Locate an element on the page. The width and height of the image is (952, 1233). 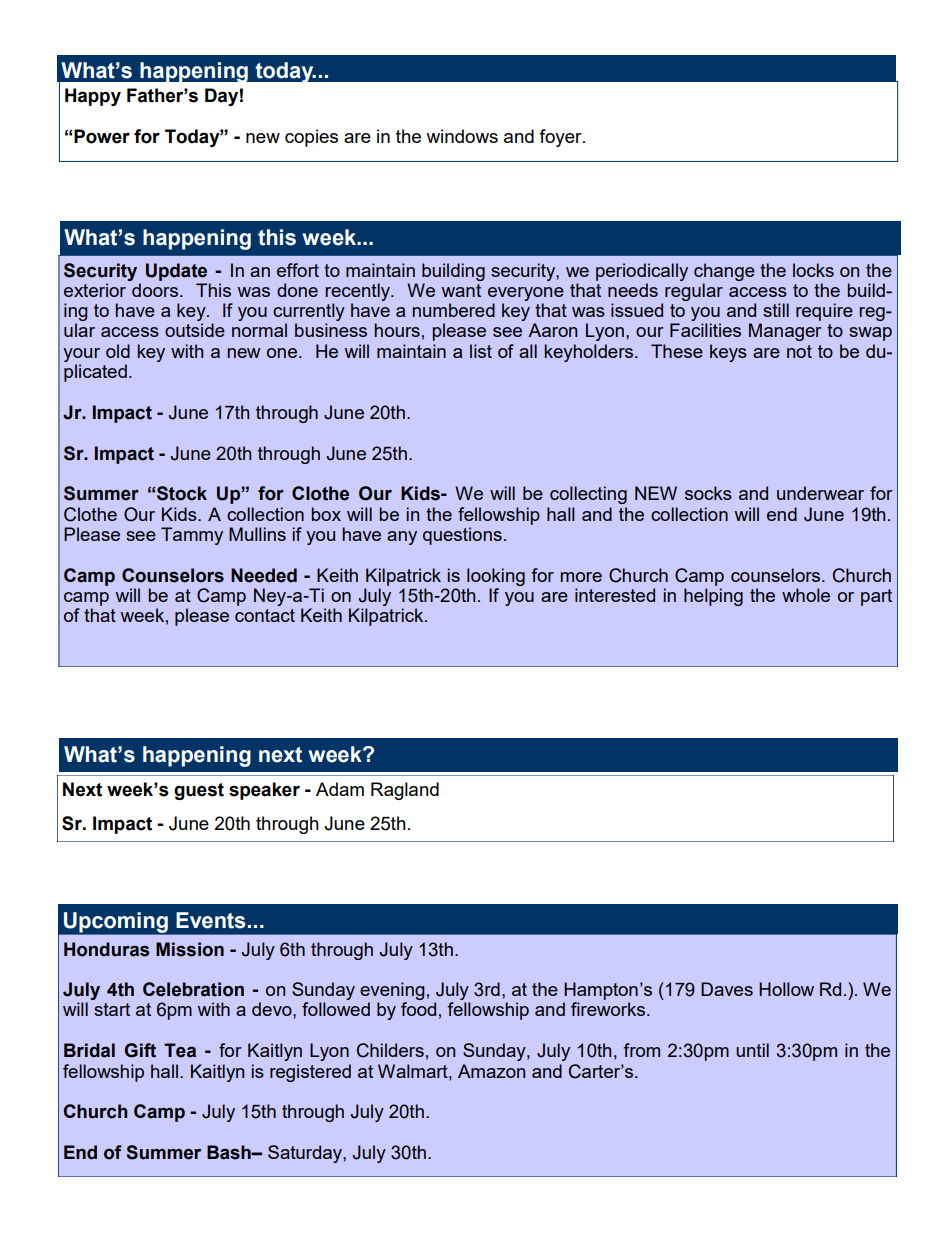
not is located at coordinates (799, 351).
